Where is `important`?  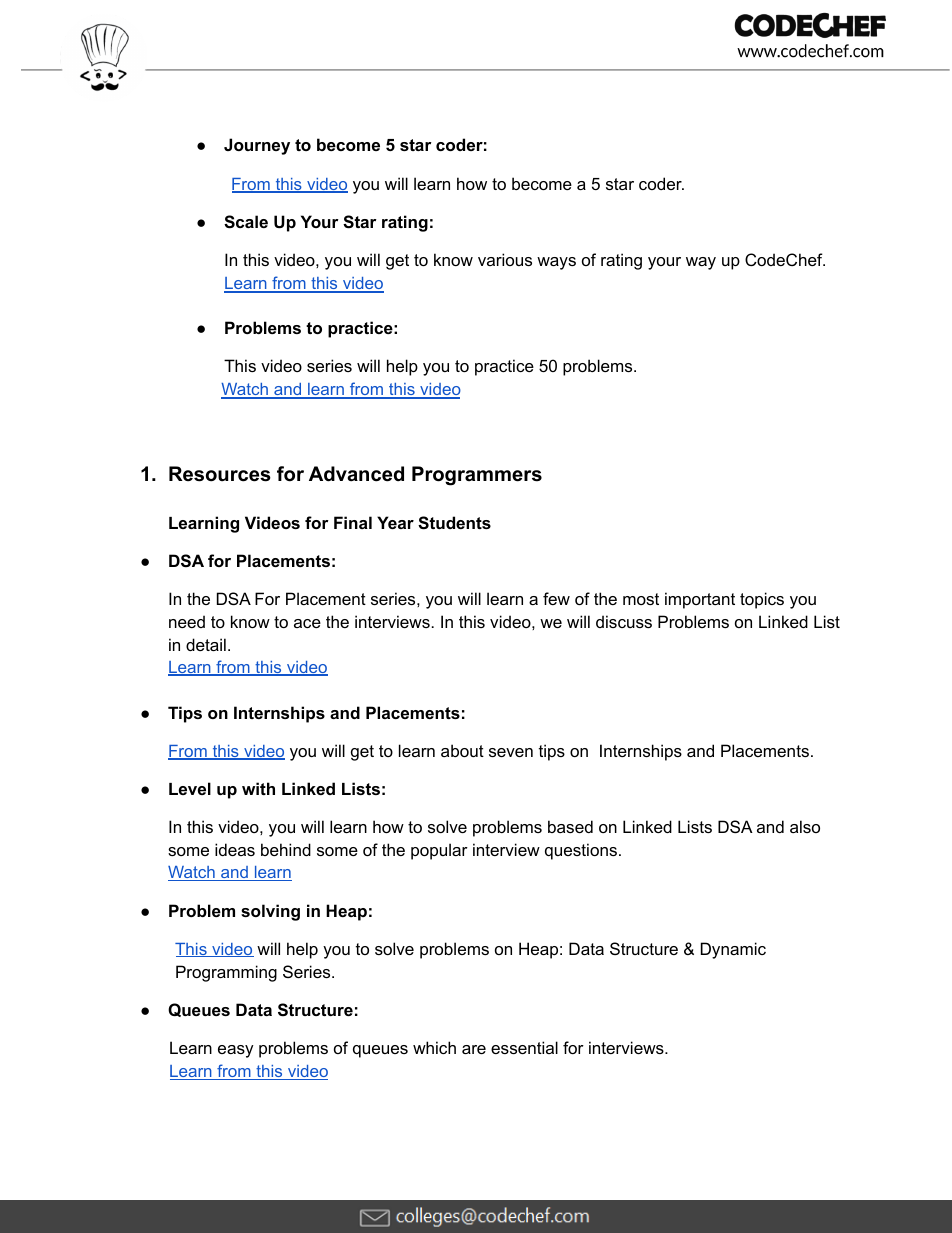
important is located at coordinates (700, 600).
